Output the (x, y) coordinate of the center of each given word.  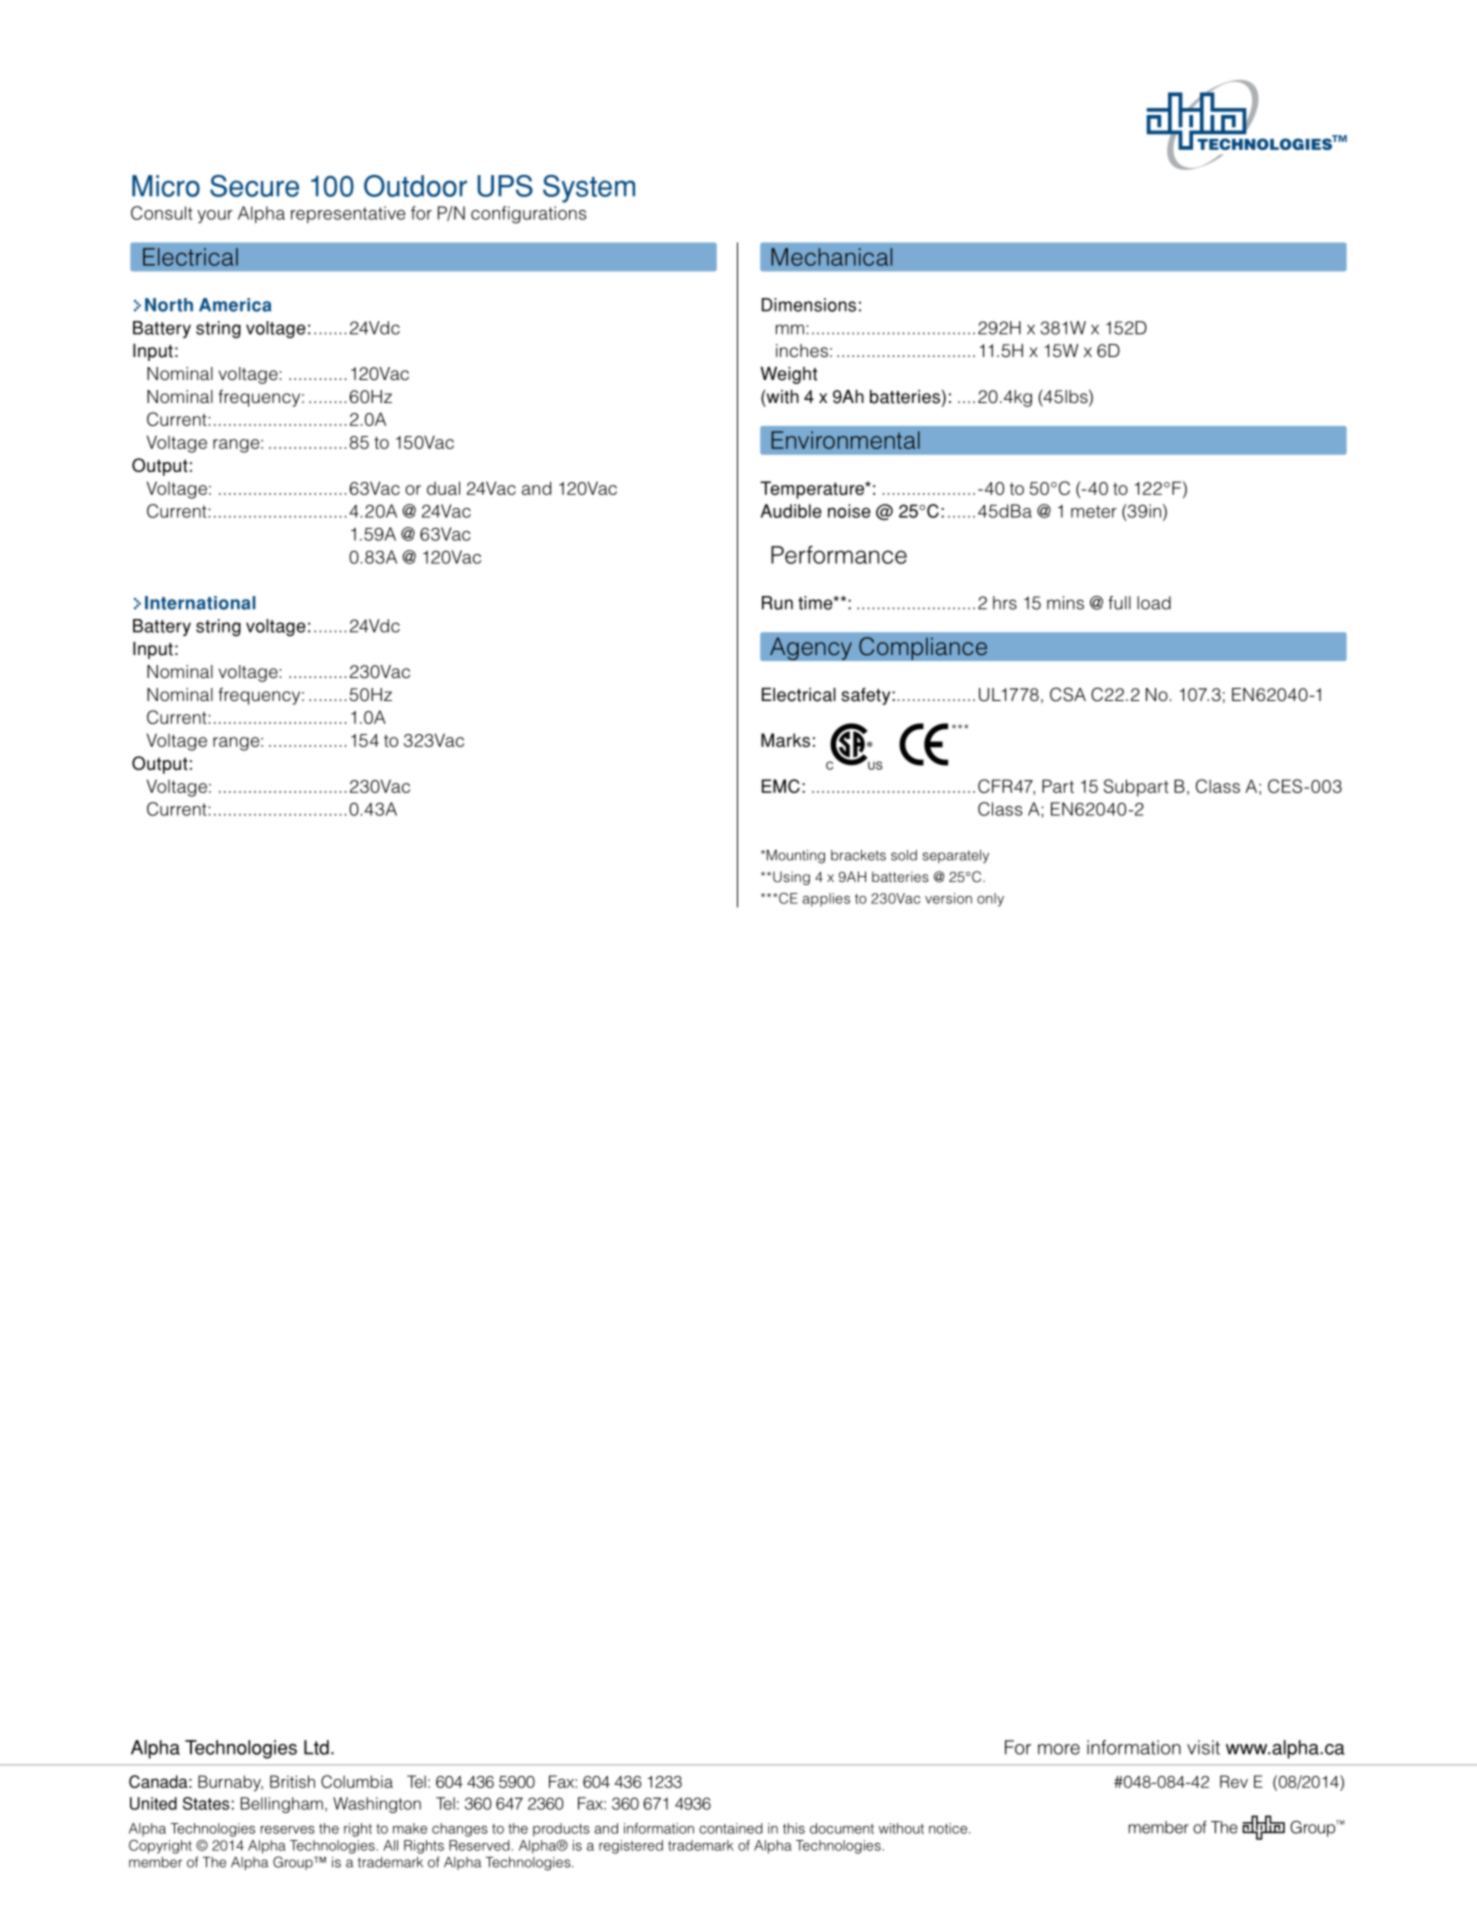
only (990, 900)
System (589, 189)
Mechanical (831, 257)
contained (731, 1828)
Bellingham (282, 1805)
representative (348, 214)
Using (791, 878)
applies (826, 900)
